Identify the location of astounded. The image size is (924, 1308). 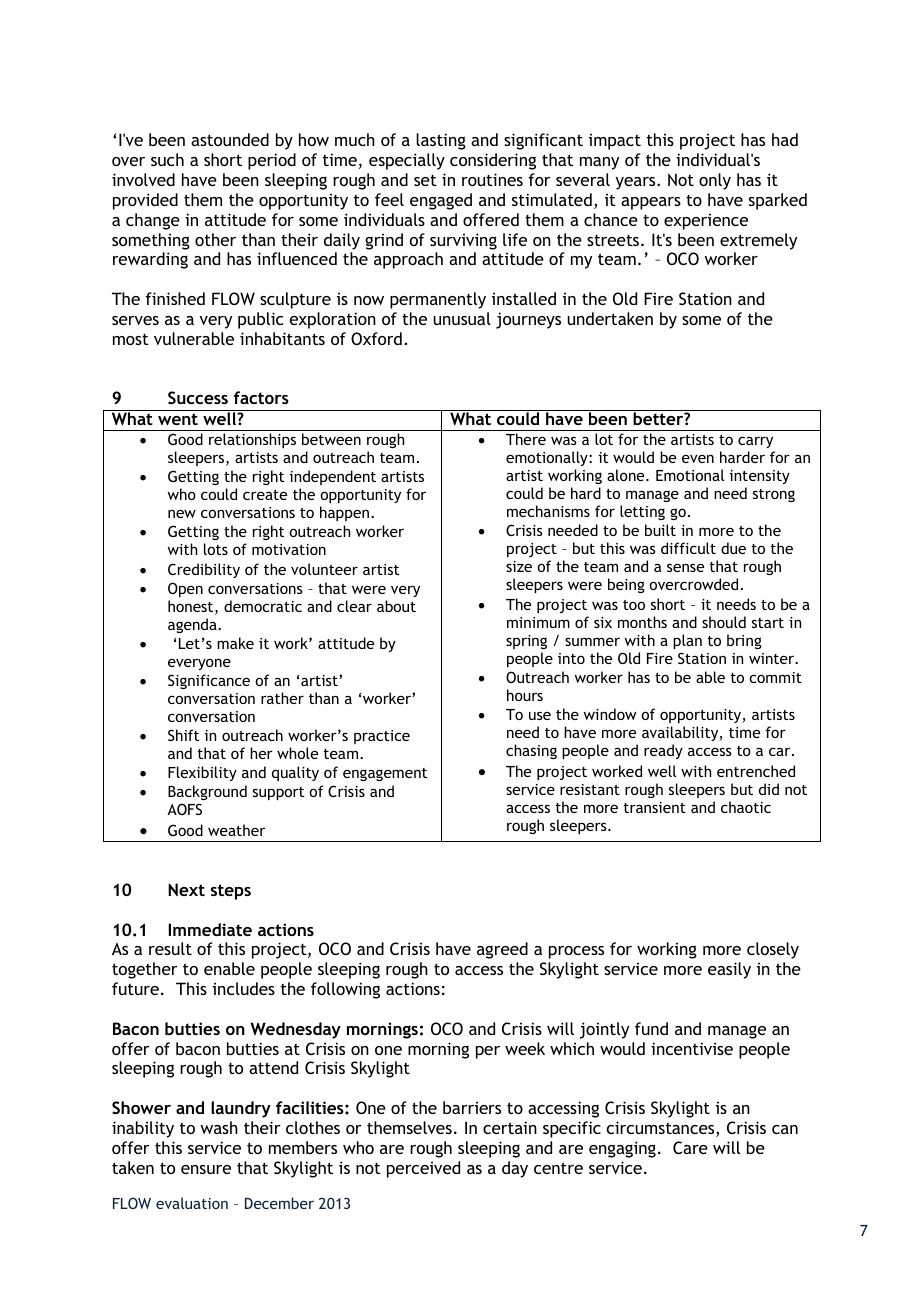
(230, 139).
